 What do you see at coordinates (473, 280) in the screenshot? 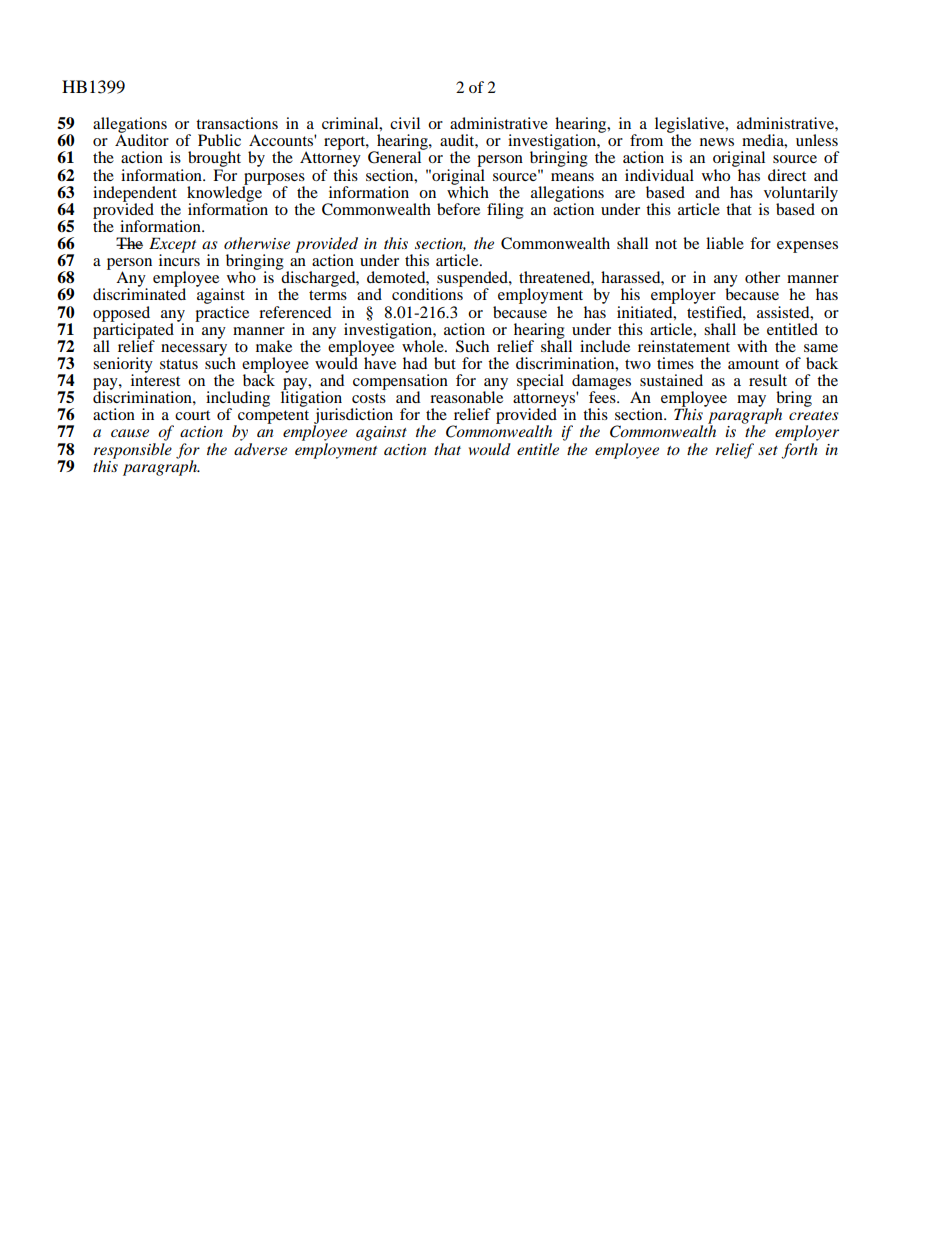
I see `suspended` at bounding box center [473, 280].
